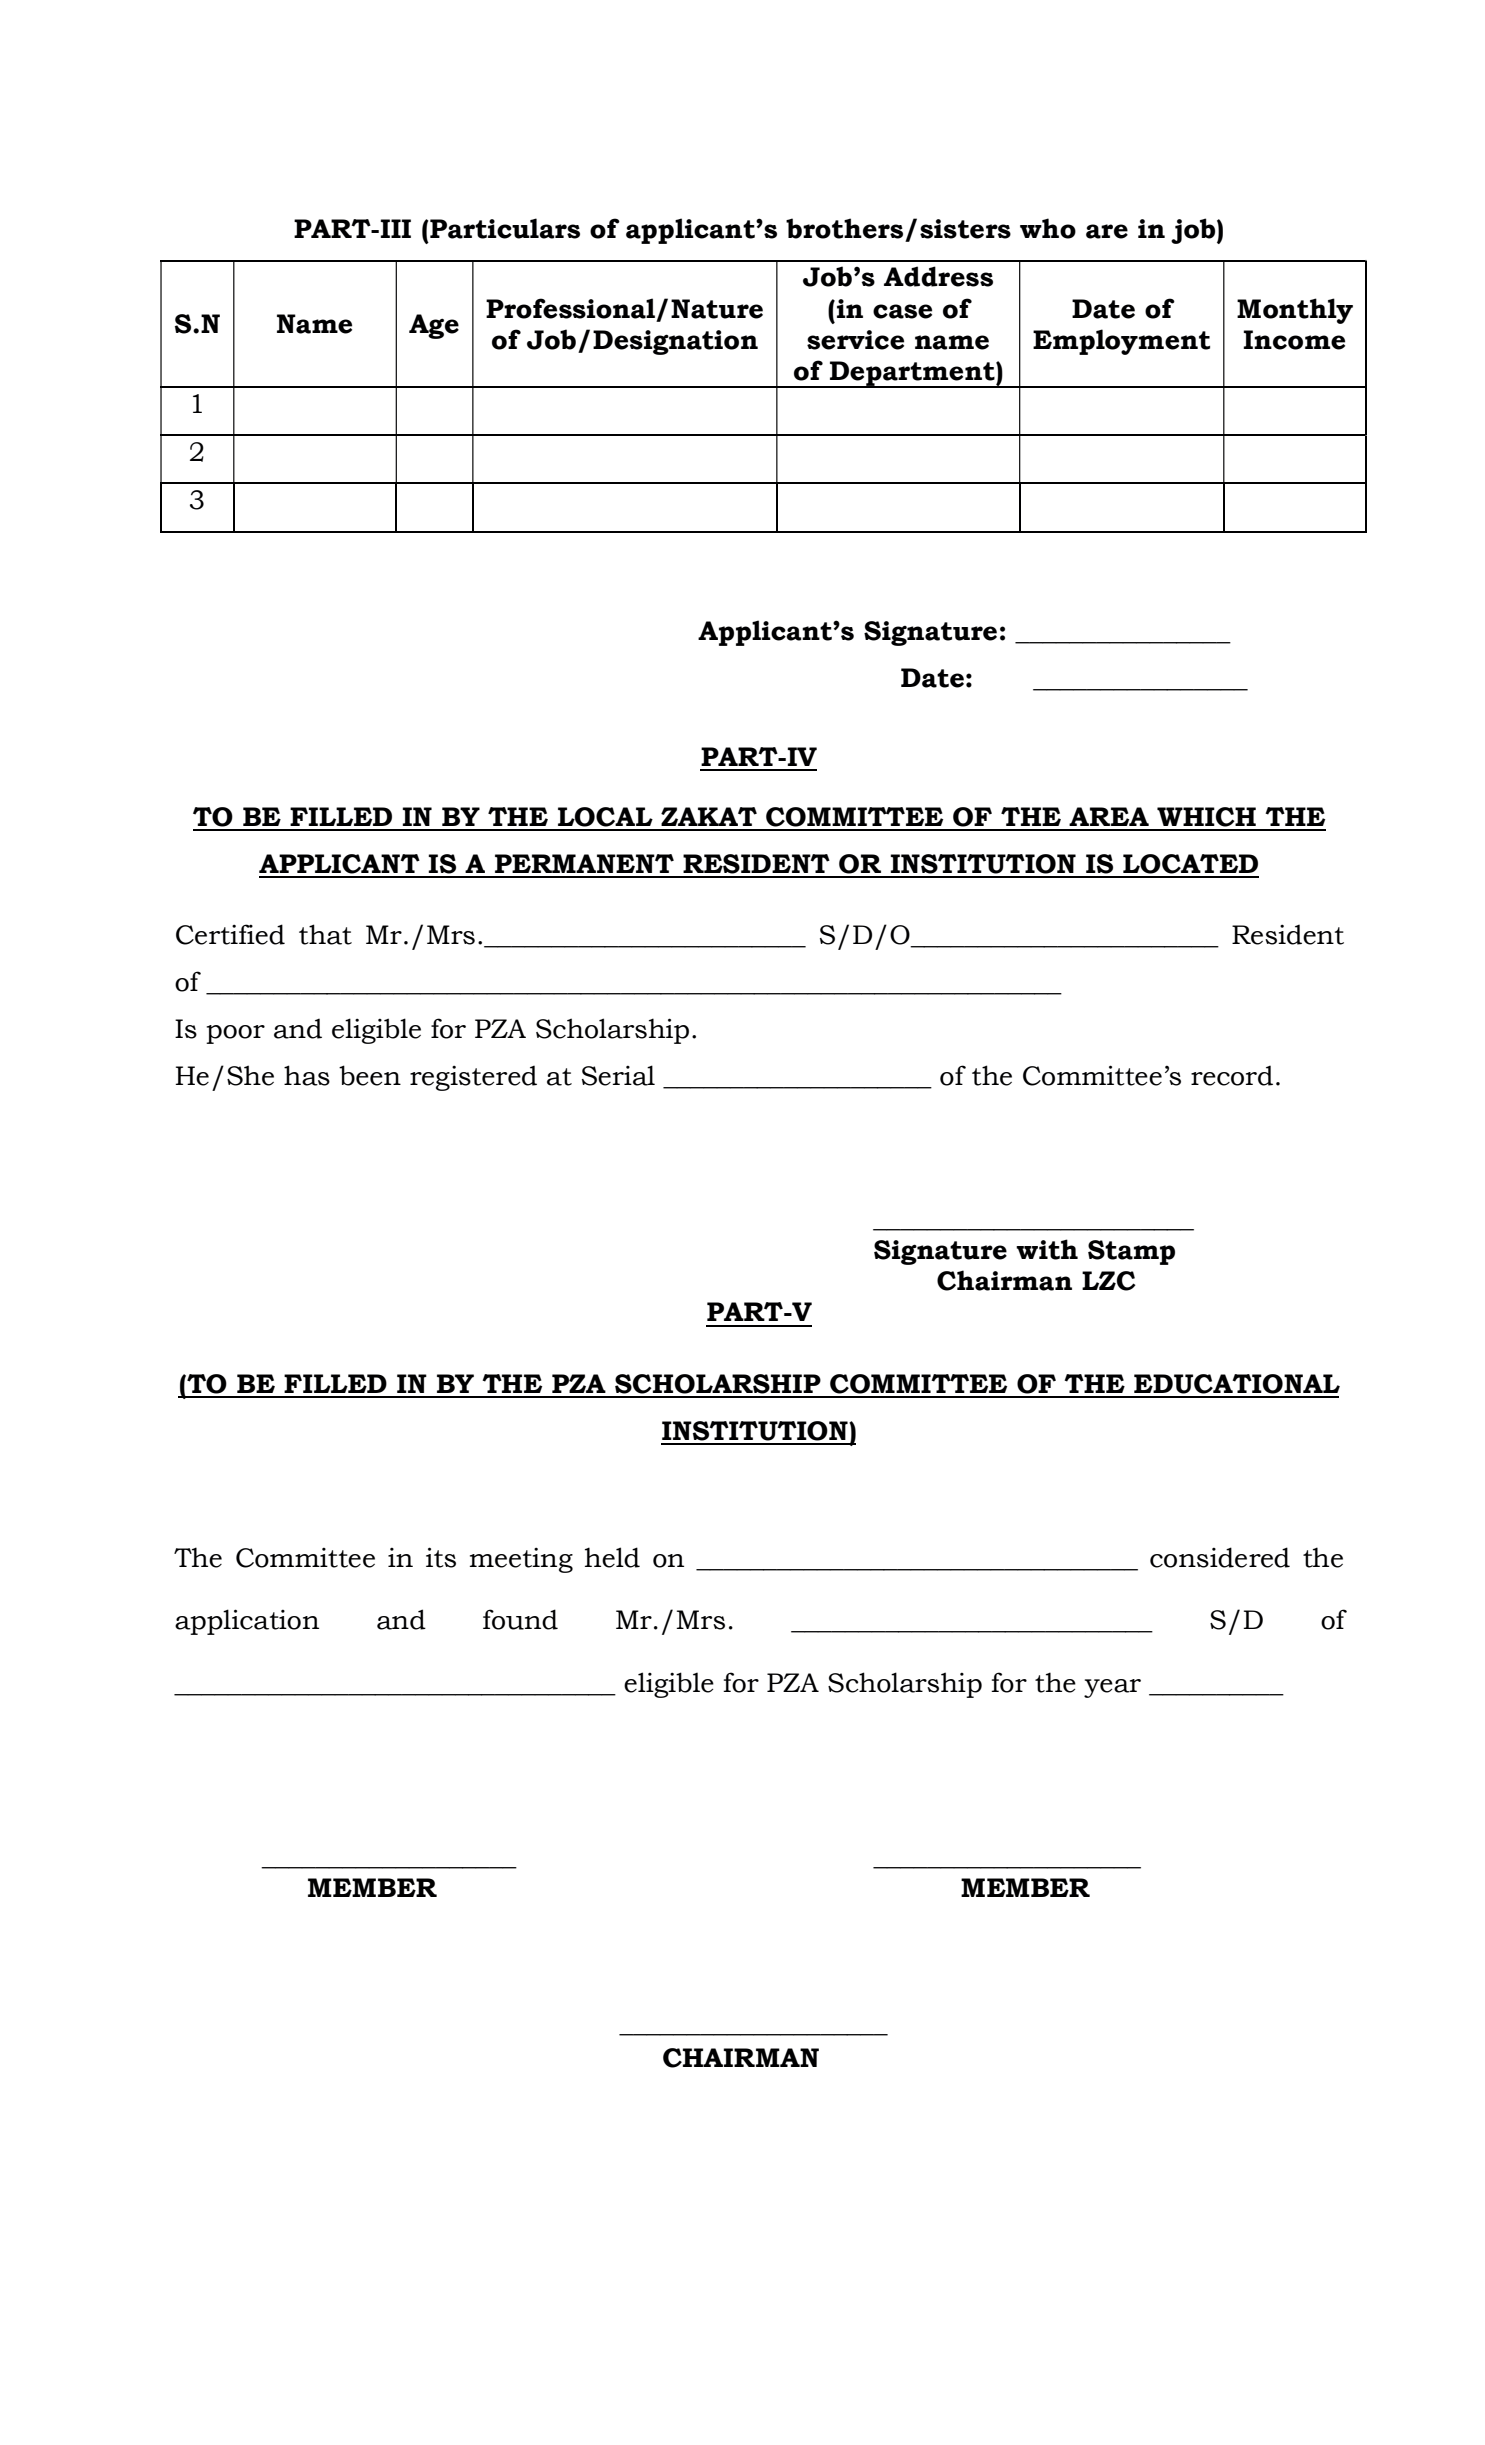  What do you see at coordinates (1232, 1076) in the document?
I see `record` at bounding box center [1232, 1076].
